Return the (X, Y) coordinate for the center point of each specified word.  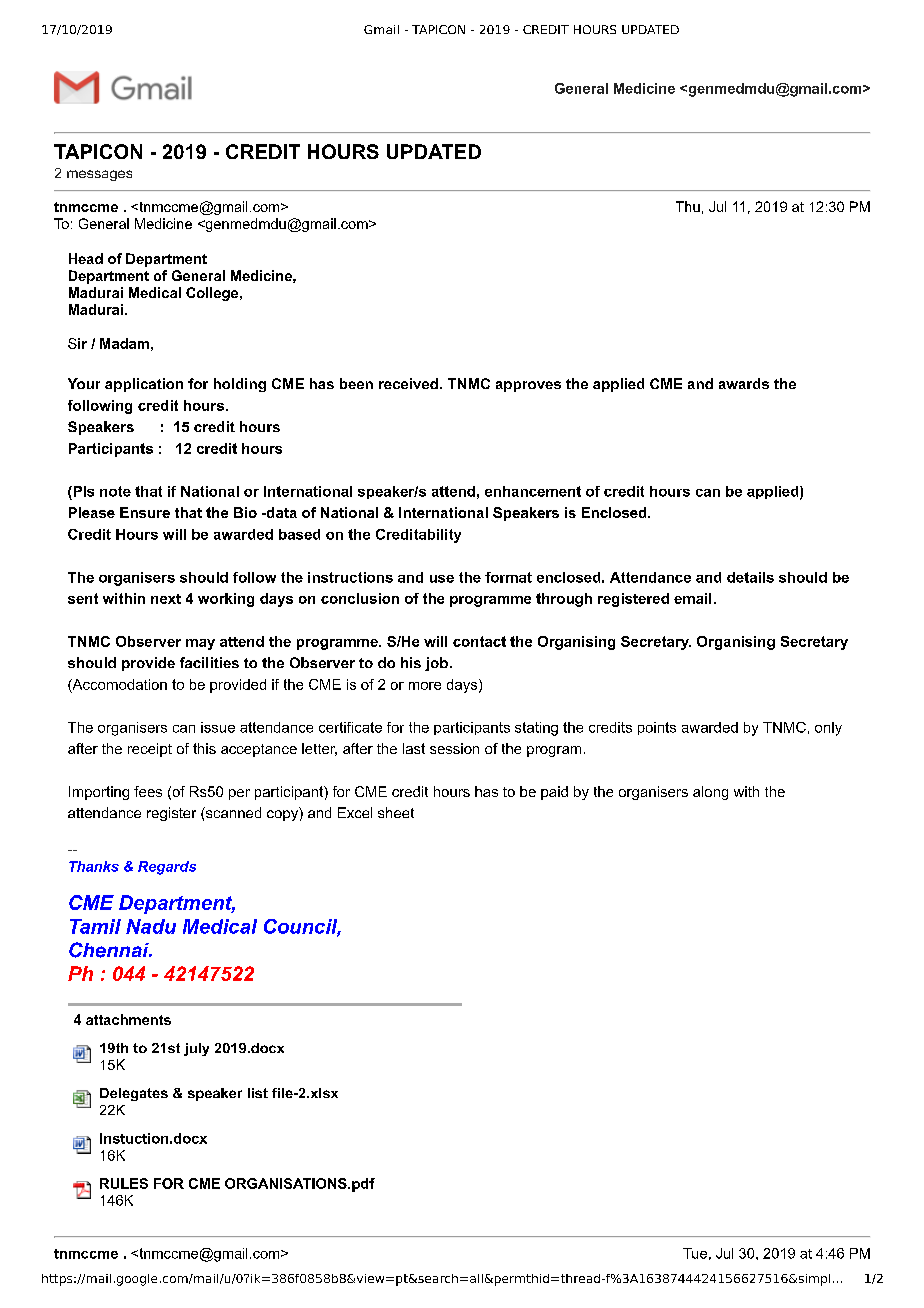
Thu (688, 206)
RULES (124, 1183)
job (436, 664)
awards (744, 383)
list (258, 1093)
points (657, 728)
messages (99, 175)
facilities (209, 662)
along (710, 793)
